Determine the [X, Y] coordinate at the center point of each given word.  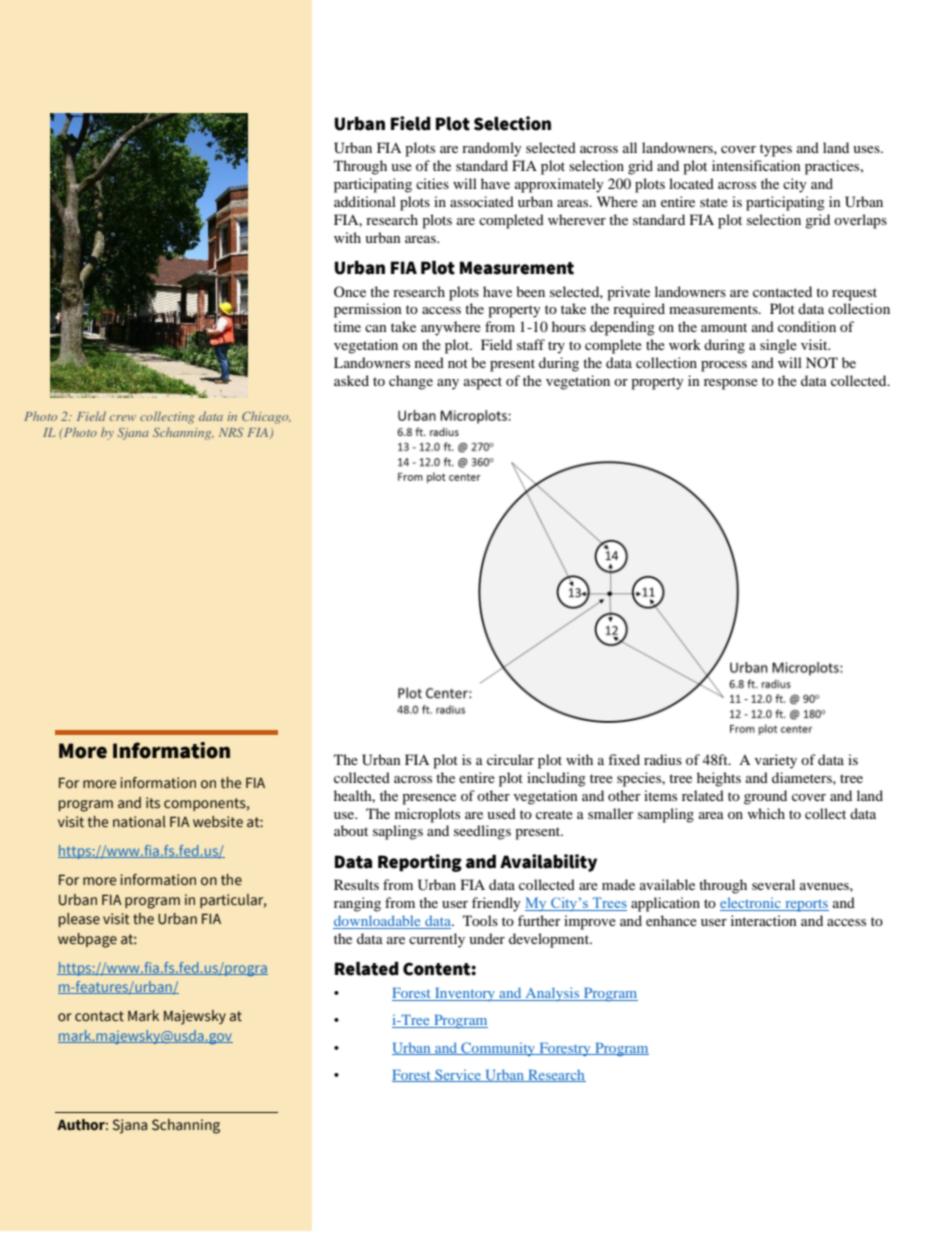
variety [776, 761]
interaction [764, 920]
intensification [756, 165]
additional [365, 201]
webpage [87, 940]
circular [510, 759]
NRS [231, 432]
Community [498, 1049]
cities [432, 183]
